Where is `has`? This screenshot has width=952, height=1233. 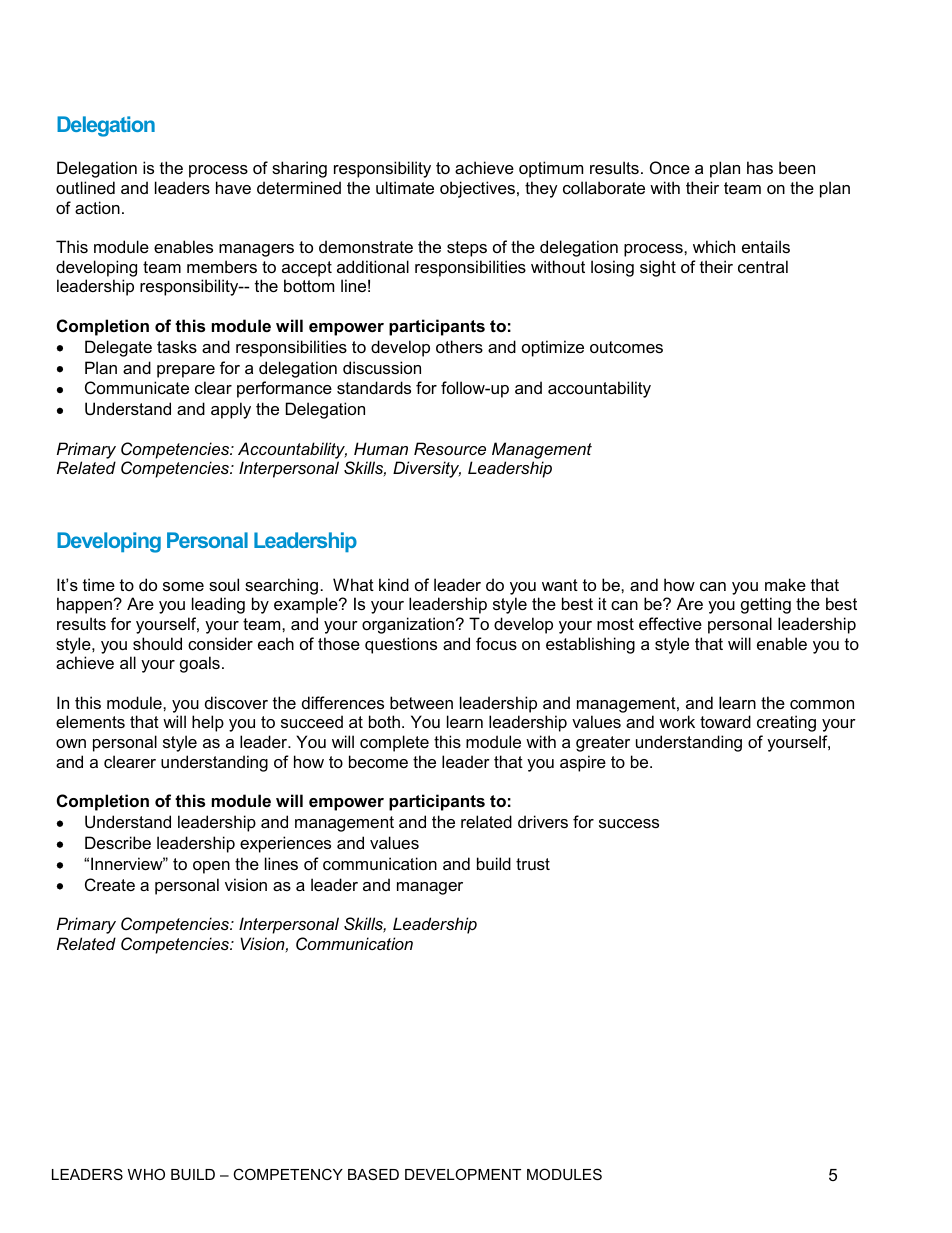 has is located at coordinates (760, 167).
